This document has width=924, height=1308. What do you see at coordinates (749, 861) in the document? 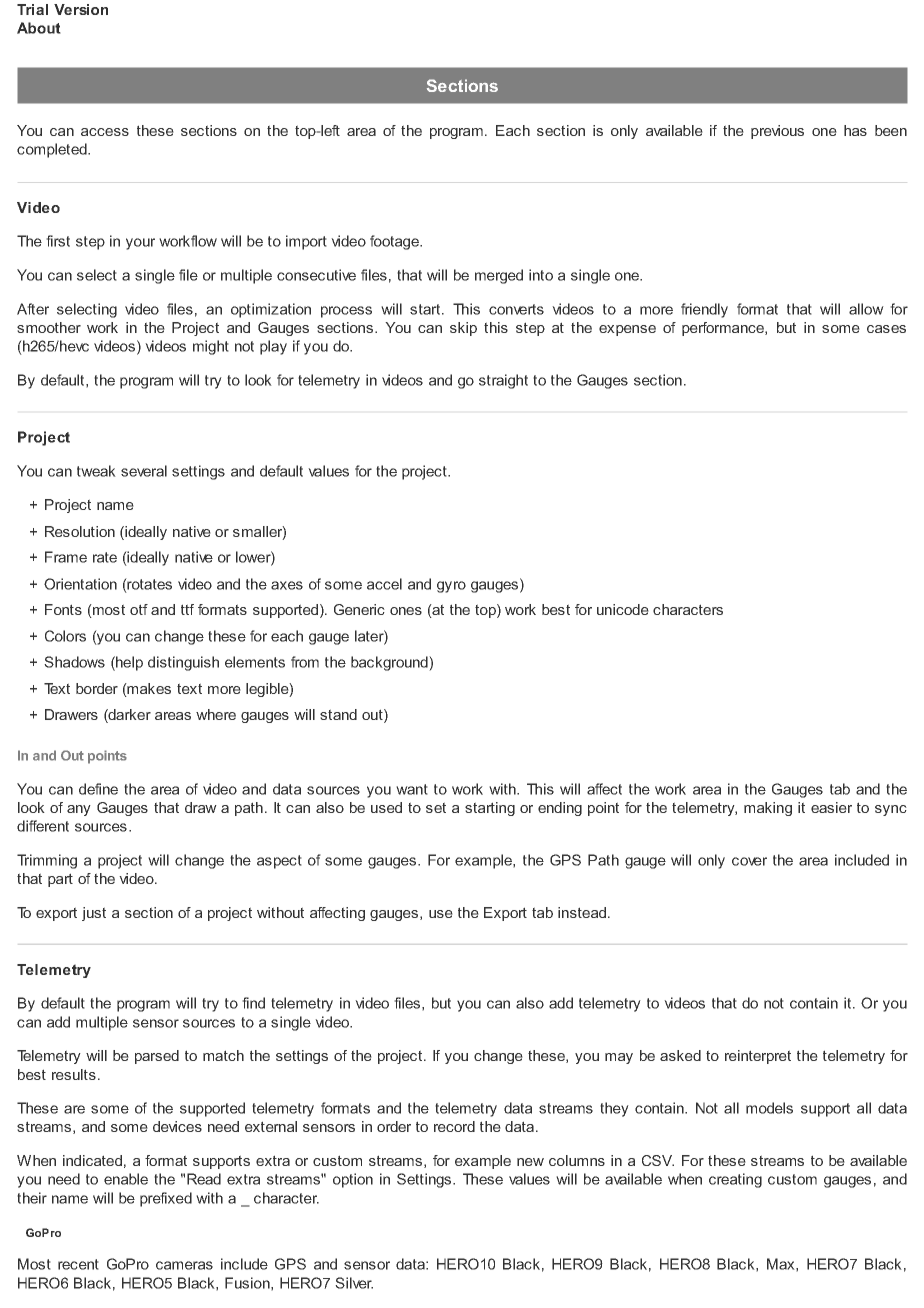
I see `cover` at bounding box center [749, 861].
